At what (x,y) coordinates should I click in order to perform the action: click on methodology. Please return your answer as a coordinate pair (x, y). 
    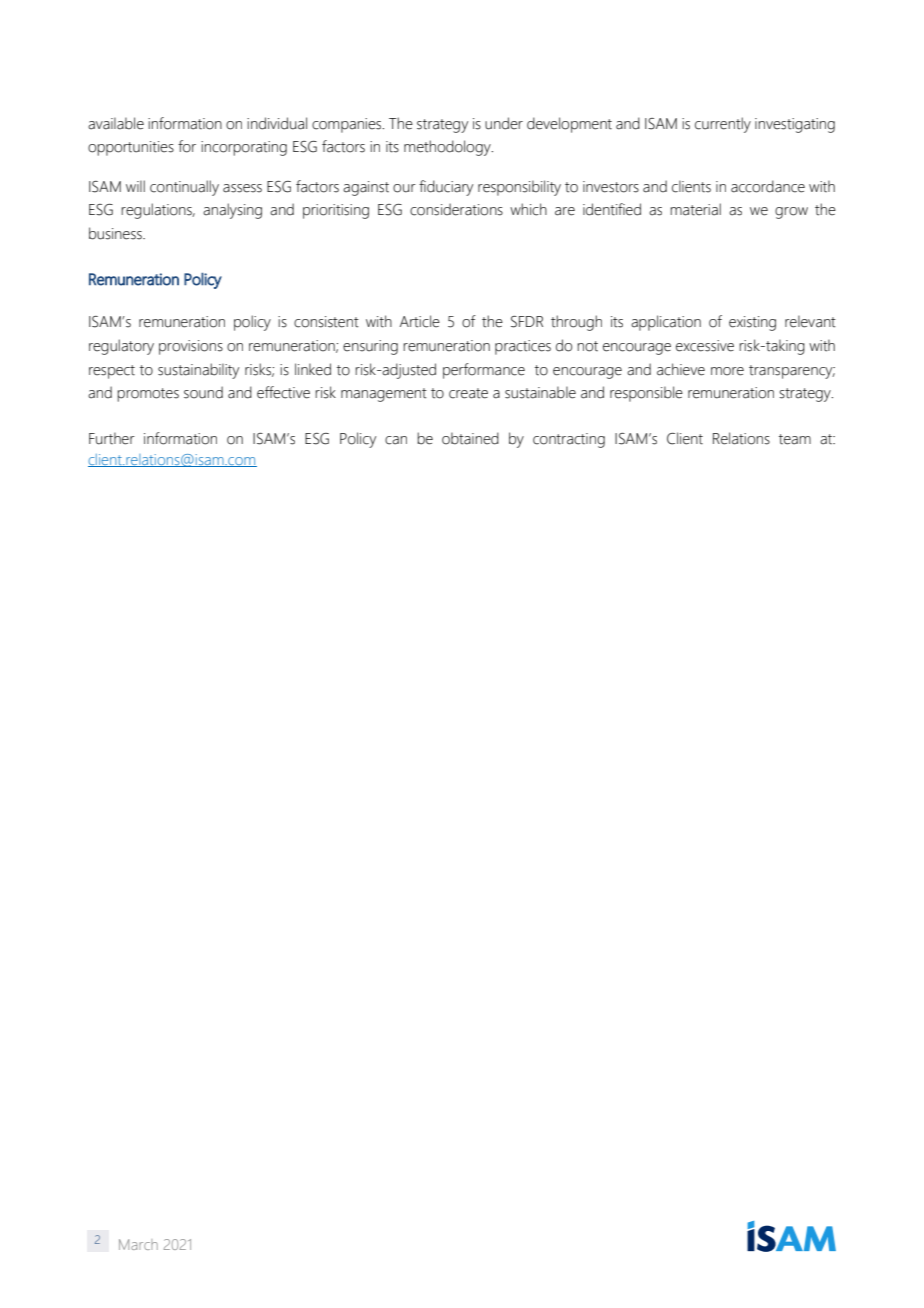
    Looking at the image, I should click on (448, 148).
